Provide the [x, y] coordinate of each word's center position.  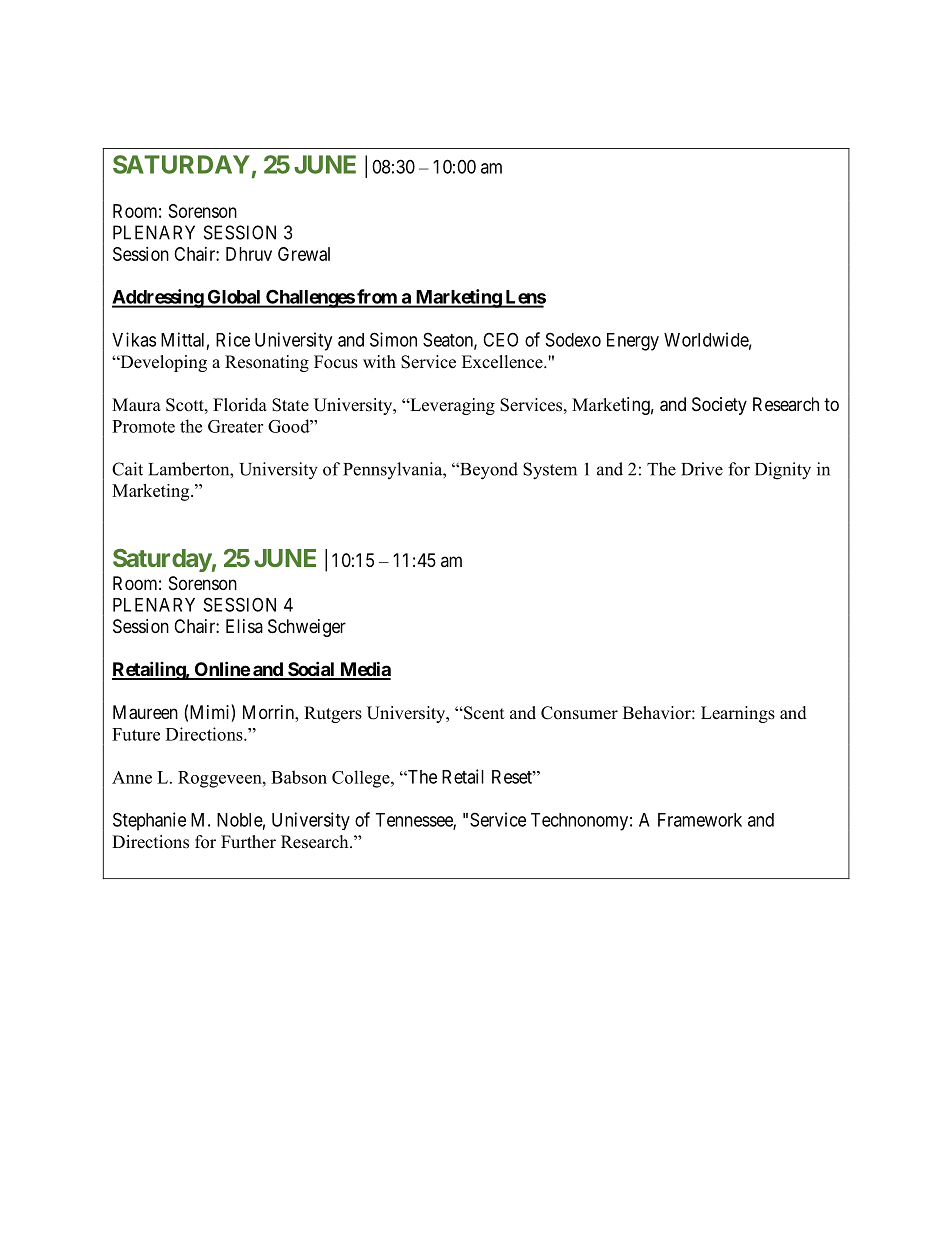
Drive [702, 469]
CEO [500, 339]
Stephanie [149, 821]
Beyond [488, 471]
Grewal [304, 254]
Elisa [244, 626]
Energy [633, 342]
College [362, 779]
